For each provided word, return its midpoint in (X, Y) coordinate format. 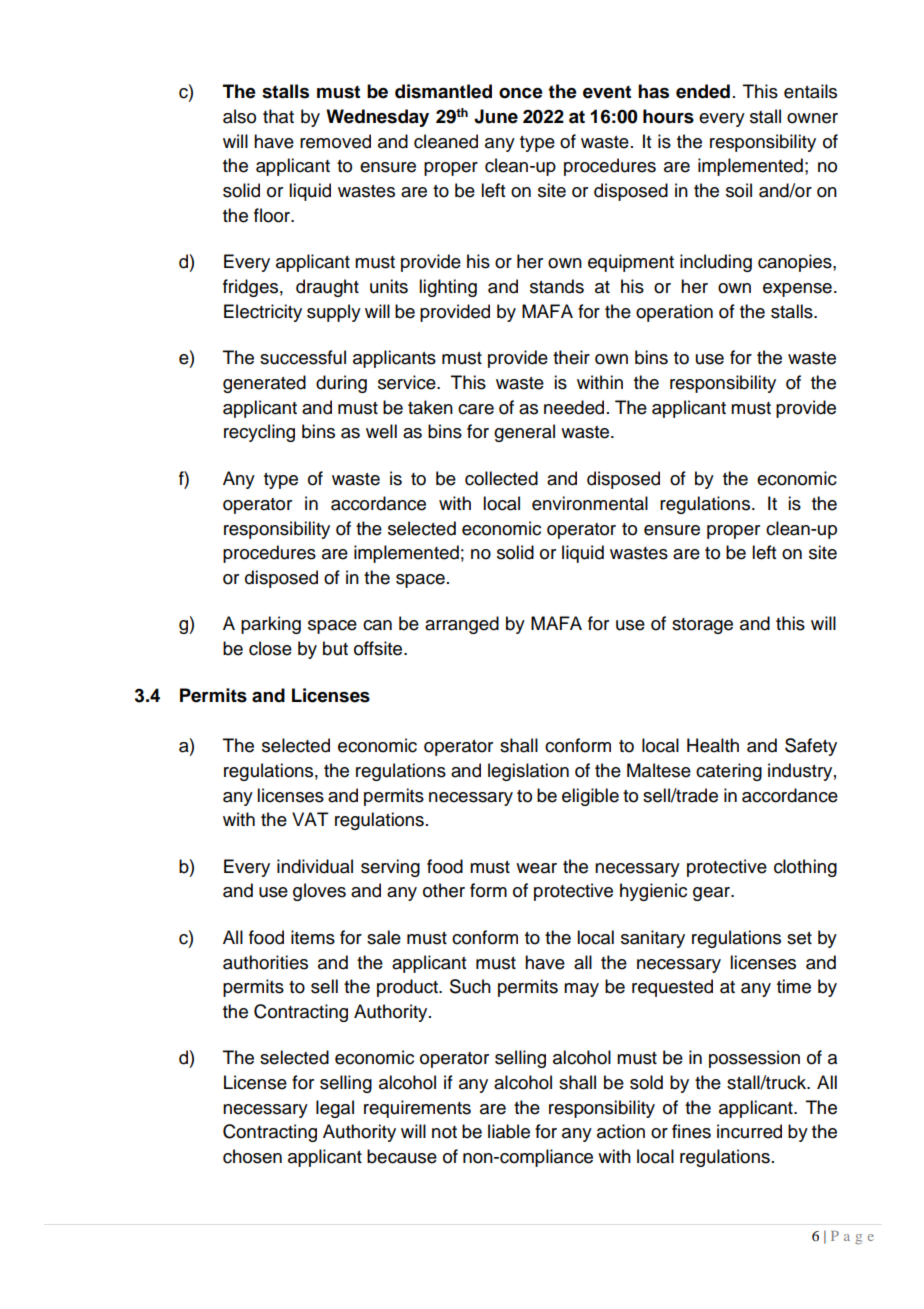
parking (271, 625)
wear (536, 868)
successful (303, 357)
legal (335, 1109)
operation (674, 313)
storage (702, 626)
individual (315, 866)
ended (703, 91)
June (496, 116)
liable (509, 1131)
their (571, 357)
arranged (462, 625)
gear (713, 894)
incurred (749, 1131)
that (278, 116)
